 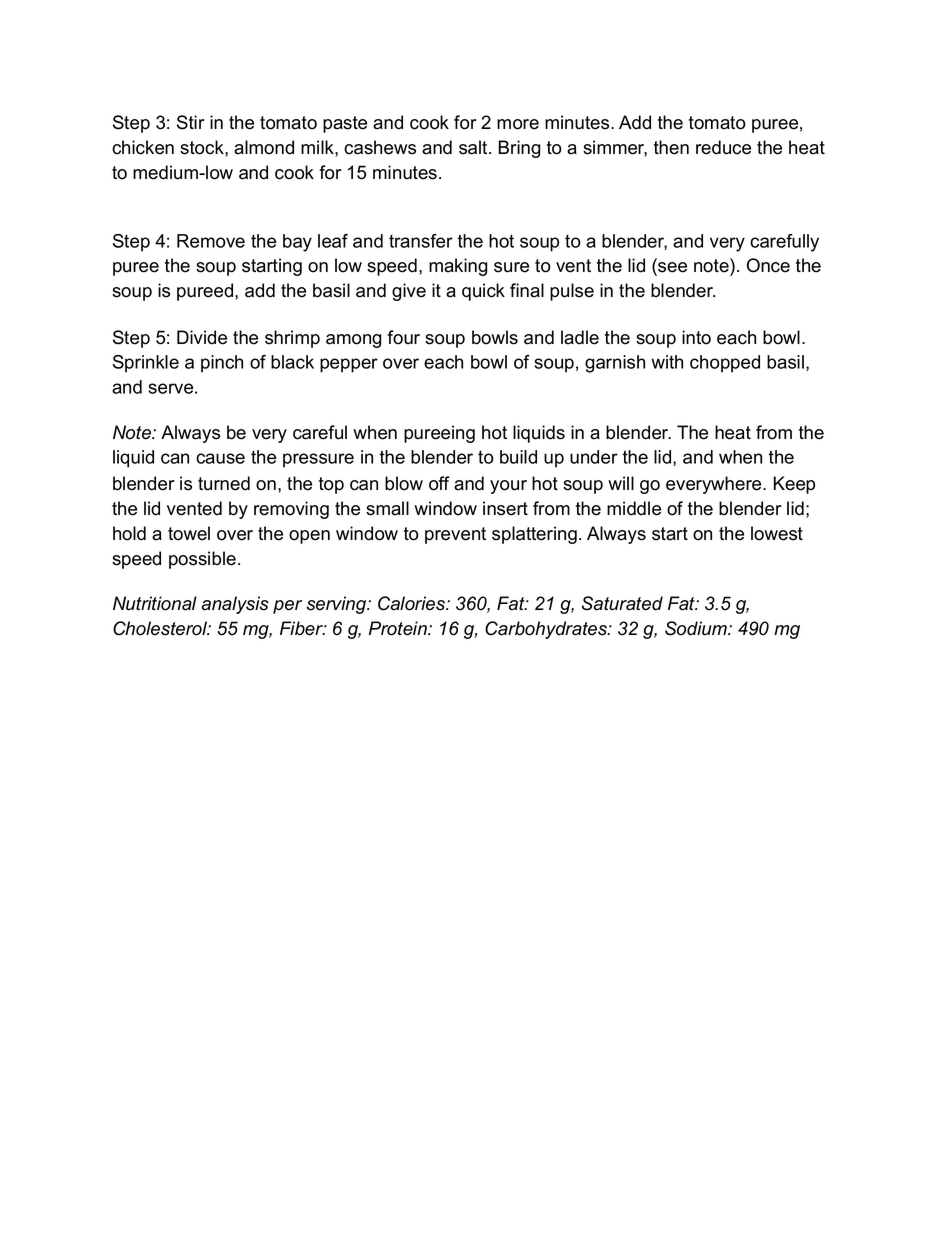 What do you see at coordinates (474, 147) in the document?
I see `salt` at bounding box center [474, 147].
